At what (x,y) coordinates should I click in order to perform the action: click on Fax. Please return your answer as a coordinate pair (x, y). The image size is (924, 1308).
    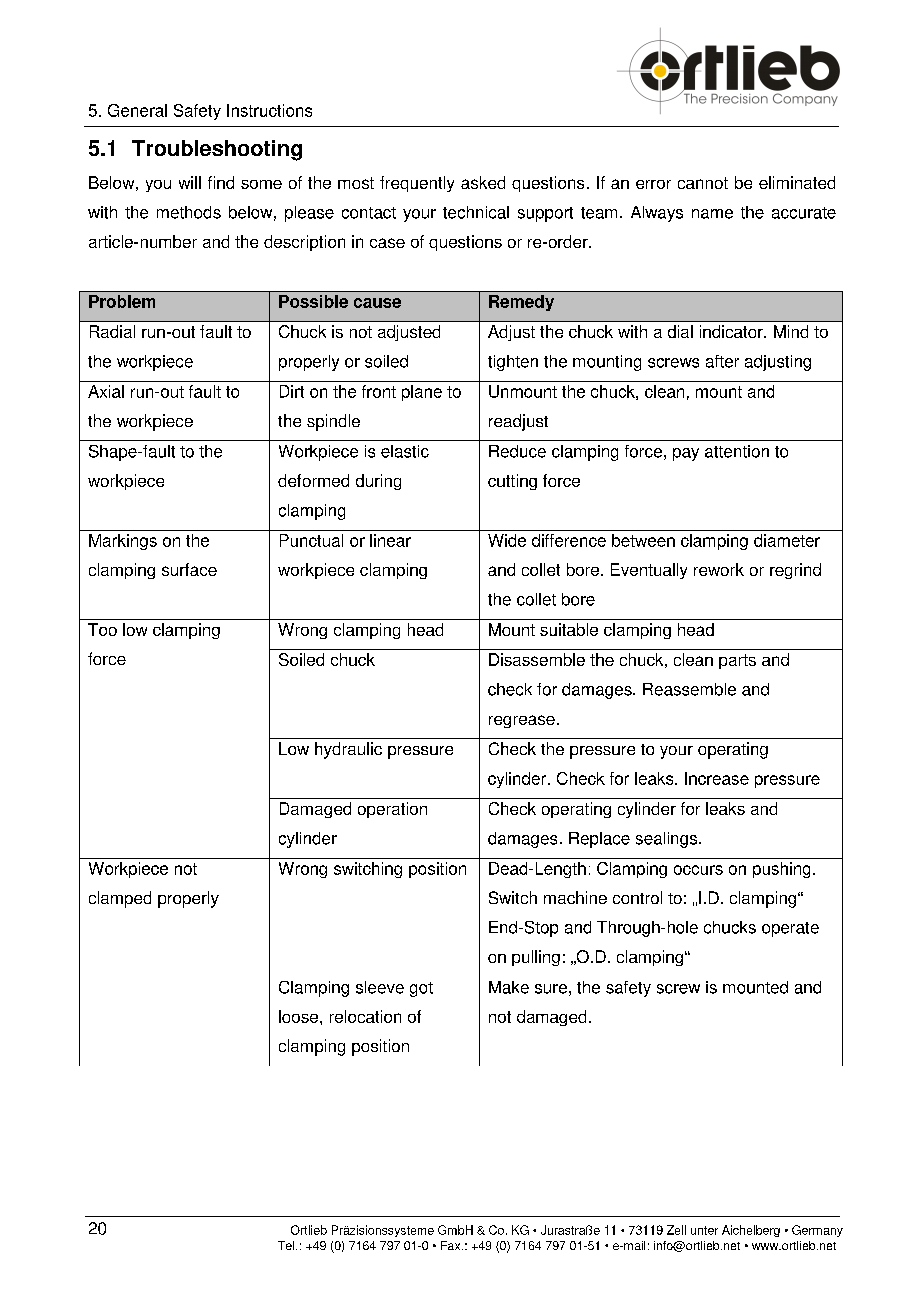
    Looking at the image, I should click on (452, 1245).
